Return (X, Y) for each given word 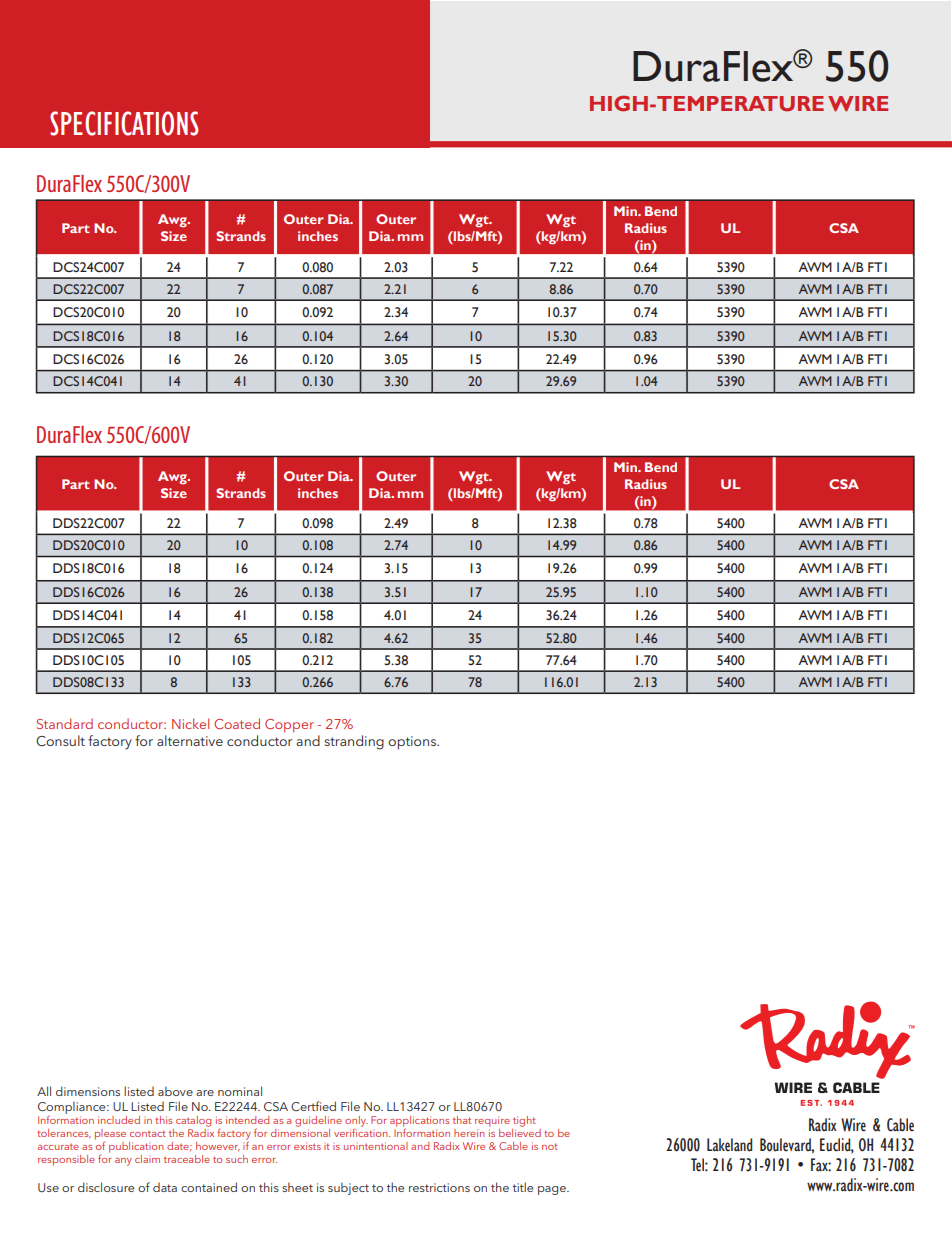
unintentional (376, 1146)
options (413, 743)
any (123, 1162)
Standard (65, 723)
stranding (354, 742)
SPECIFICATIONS (124, 123)
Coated (237, 723)
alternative (190, 740)
